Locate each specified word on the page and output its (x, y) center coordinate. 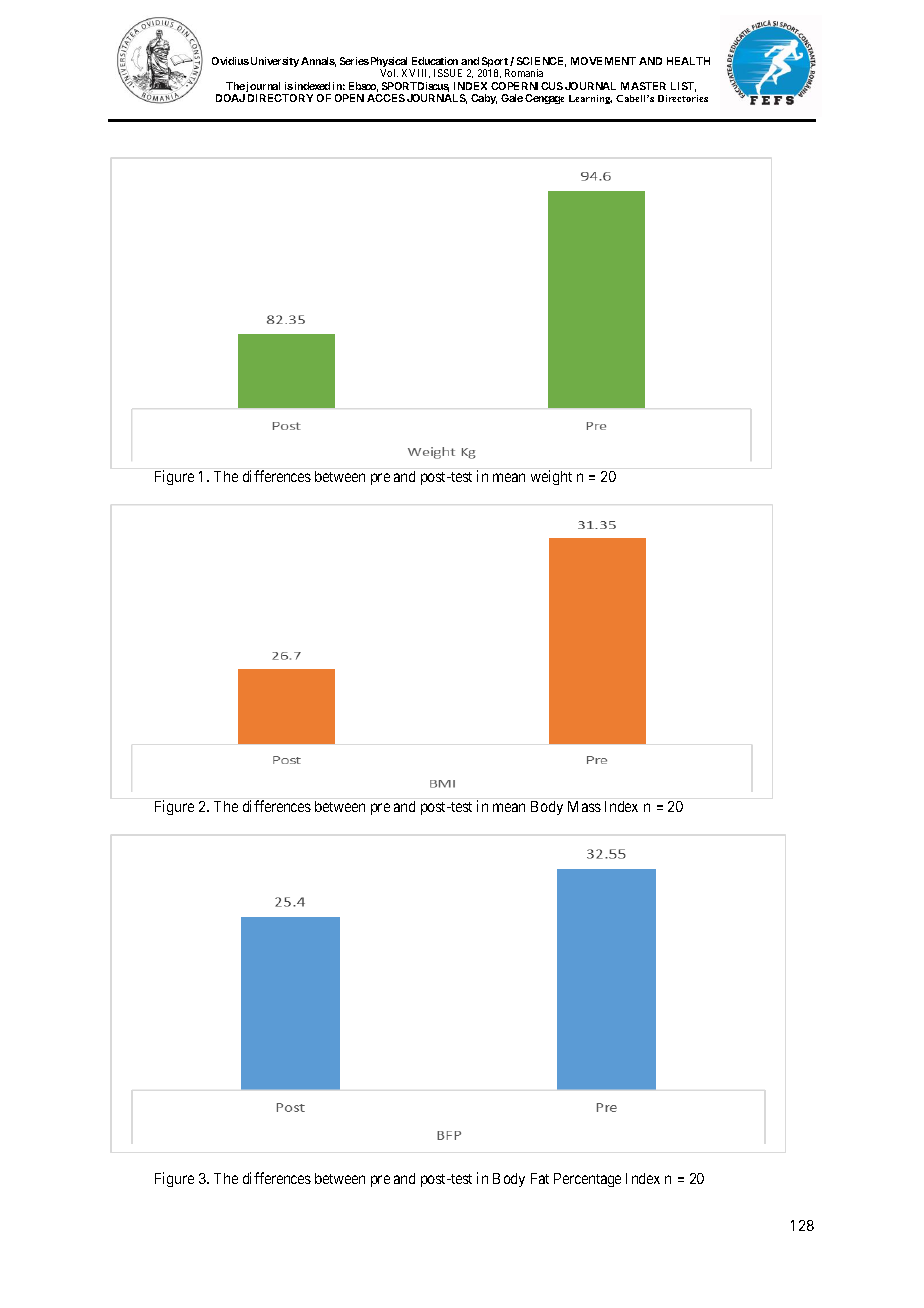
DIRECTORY (280, 98)
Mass (584, 806)
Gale (512, 98)
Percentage (587, 1180)
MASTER (643, 86)
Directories (683, 98)
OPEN (349, 98)
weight (551, 477)
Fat (540, 1178)
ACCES (386, 98)
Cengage (544, 99)
